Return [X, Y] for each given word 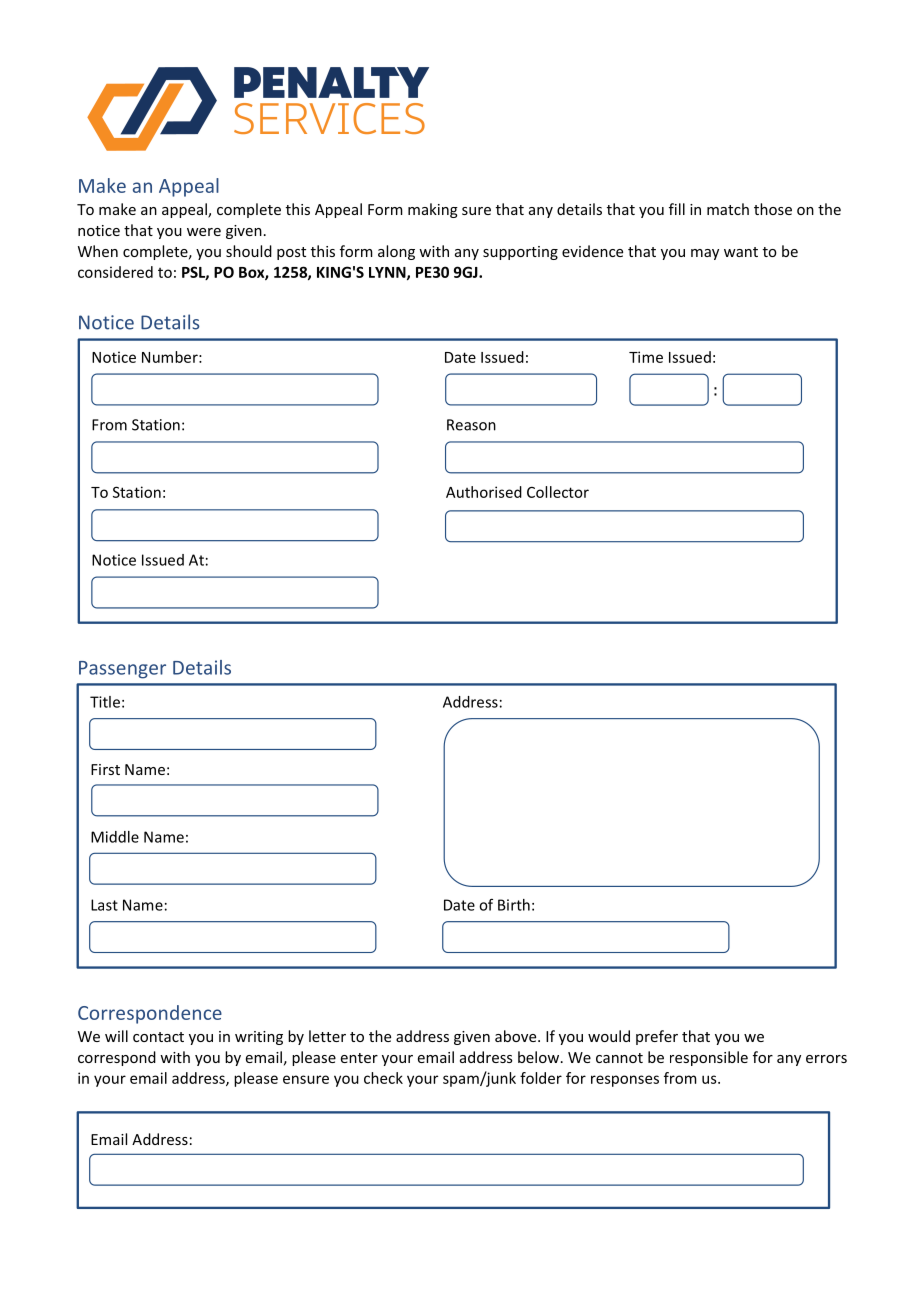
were [204, 232]
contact [158, 1037]
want [741, 252]
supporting [520, 253]
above [517, 1036]
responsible [709, 1058]
